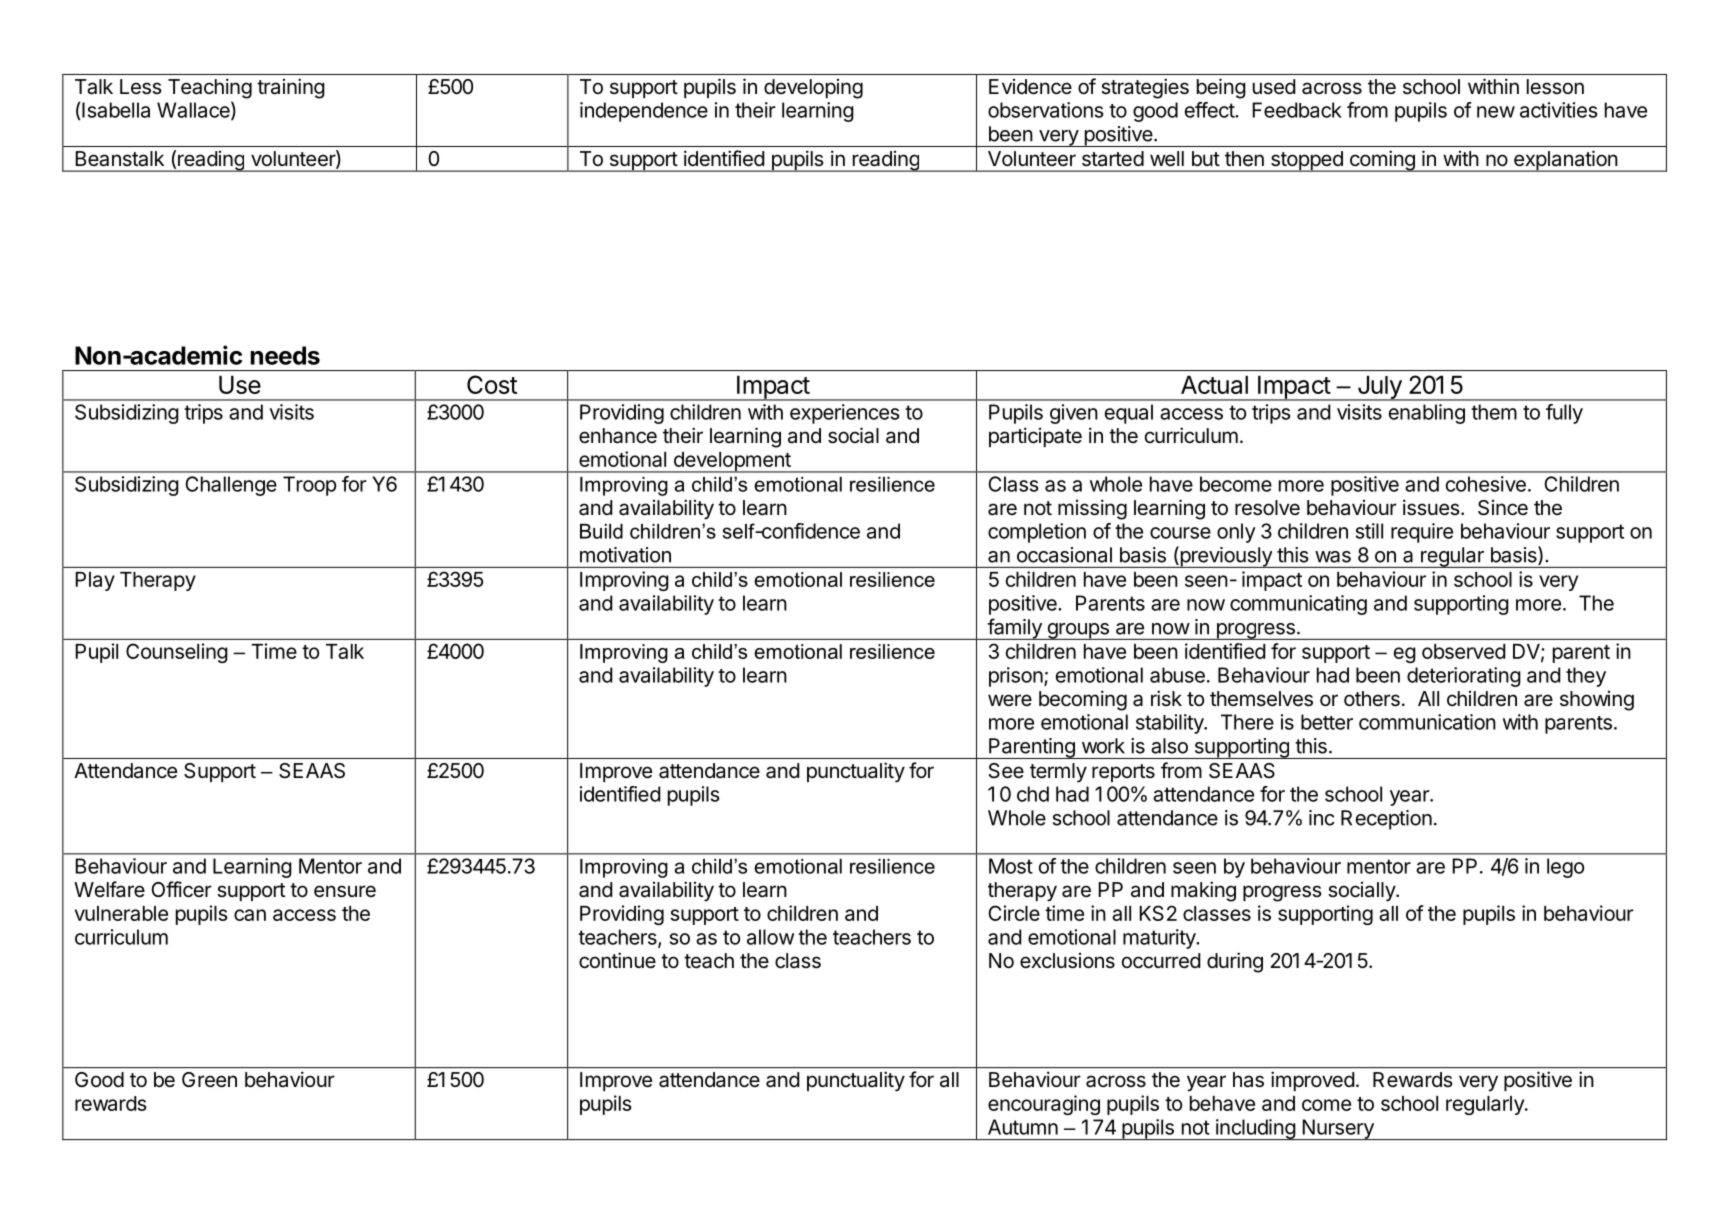  Describe the element at coordinates (1496, 112) in the screenshot. I see `new` at that location.
